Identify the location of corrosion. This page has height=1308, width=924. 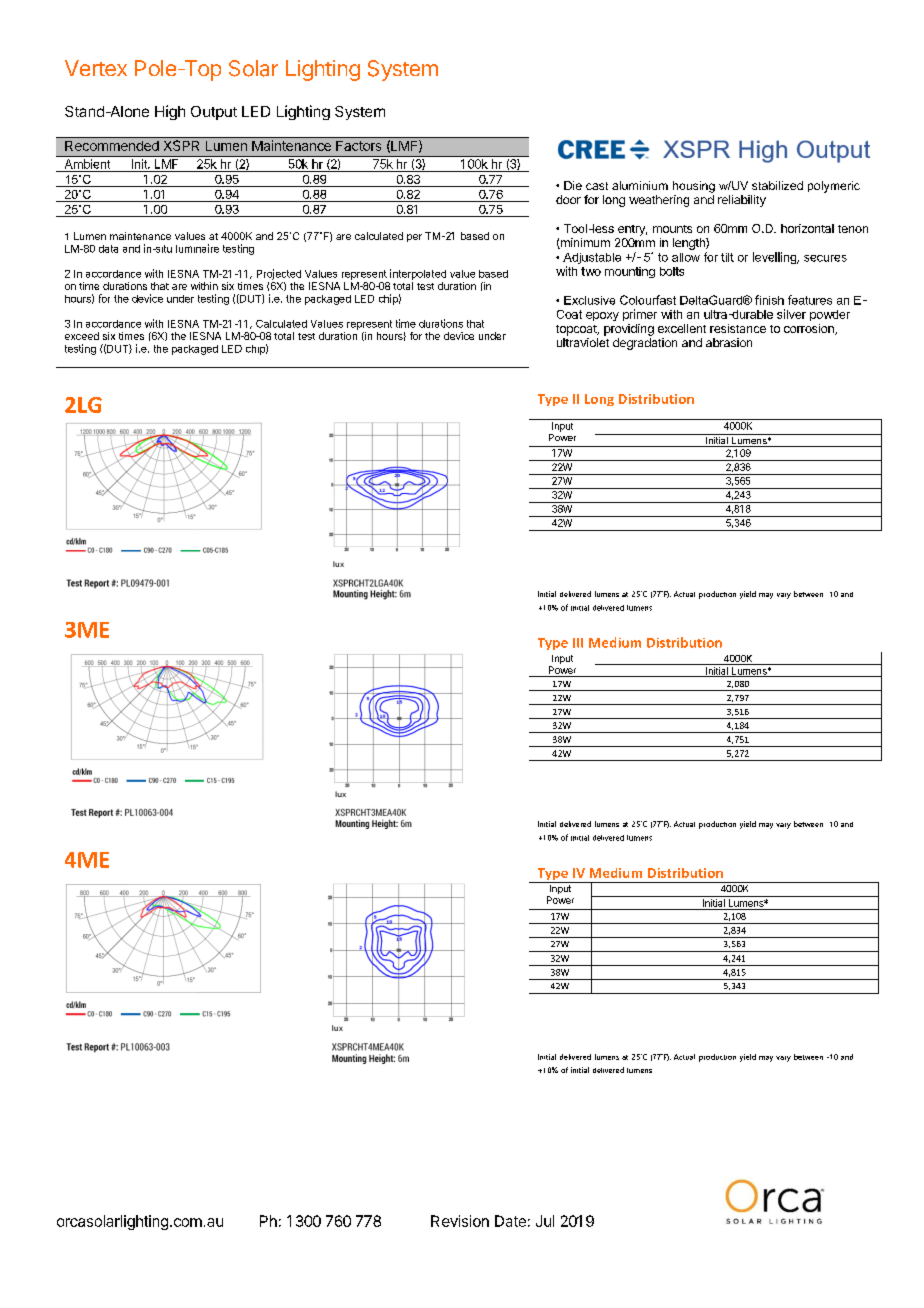
(810, 329).
